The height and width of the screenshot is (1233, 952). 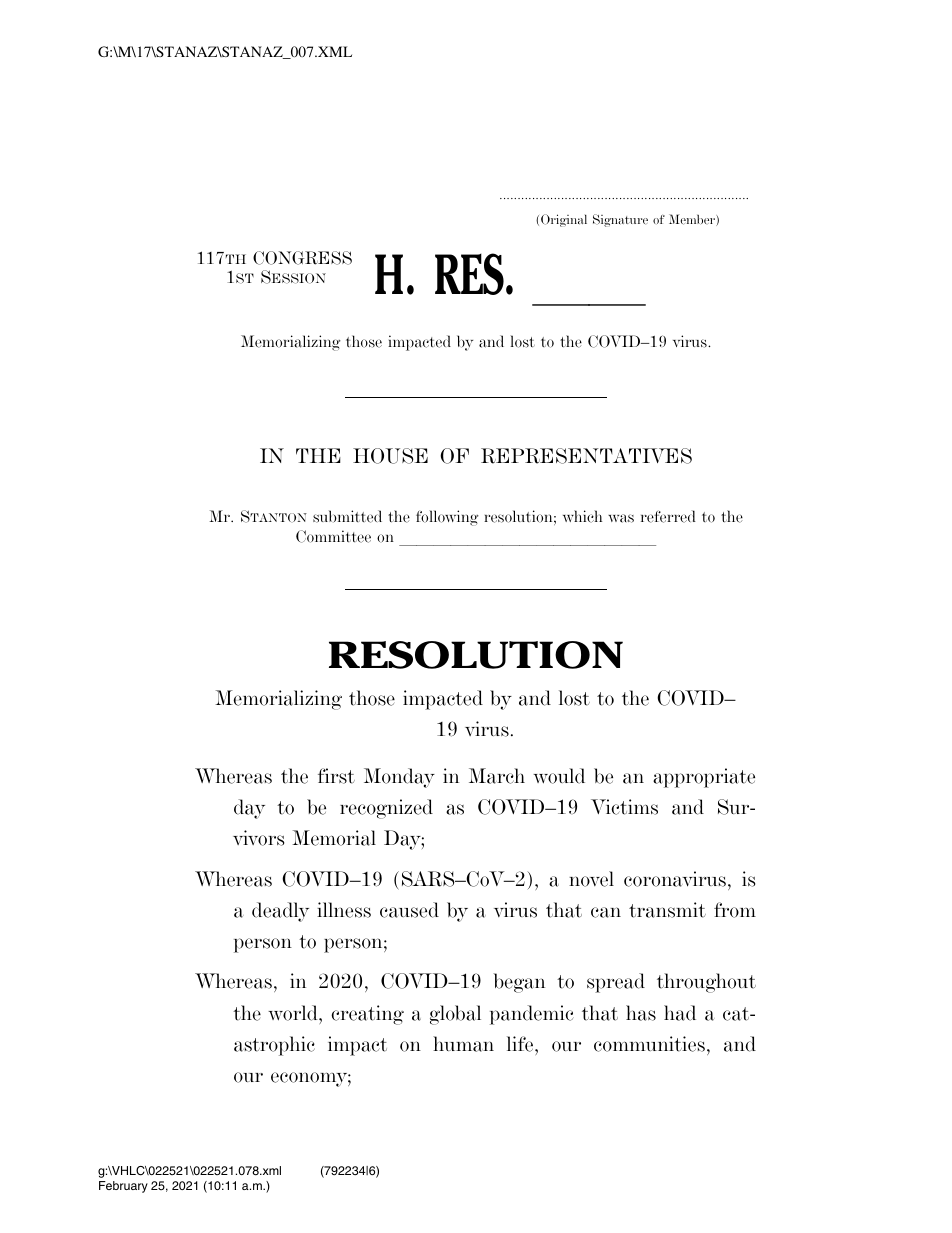 What do you see at coordinates (123, 1187) in the screenshot?
I see `February` at bounding box center [123, 1187].
